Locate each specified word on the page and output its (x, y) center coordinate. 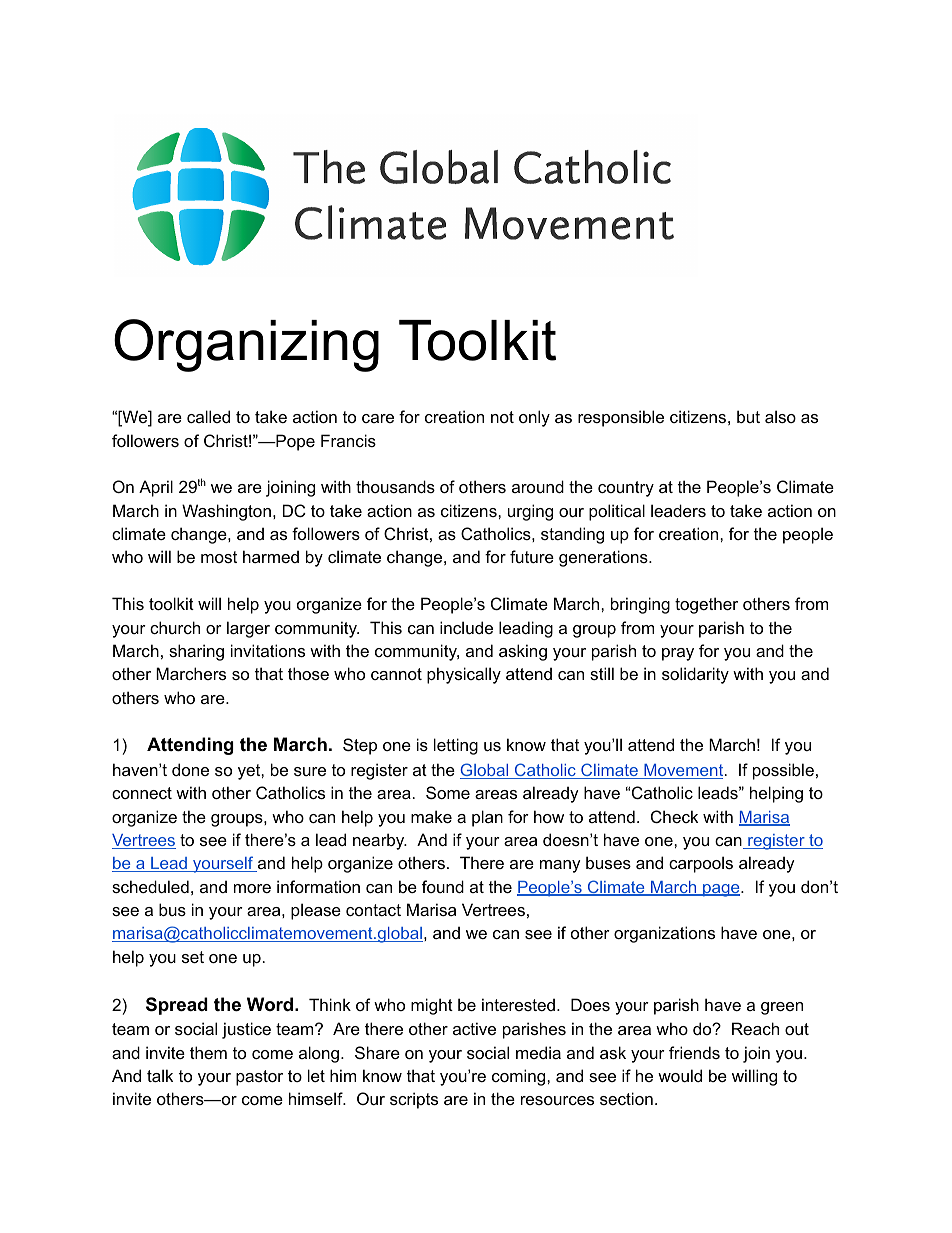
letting (456, 746)
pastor (259, 1078)
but (748, 416)
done (190, 769)
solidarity (695, 675)
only (534, 418)
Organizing (246, 345)
